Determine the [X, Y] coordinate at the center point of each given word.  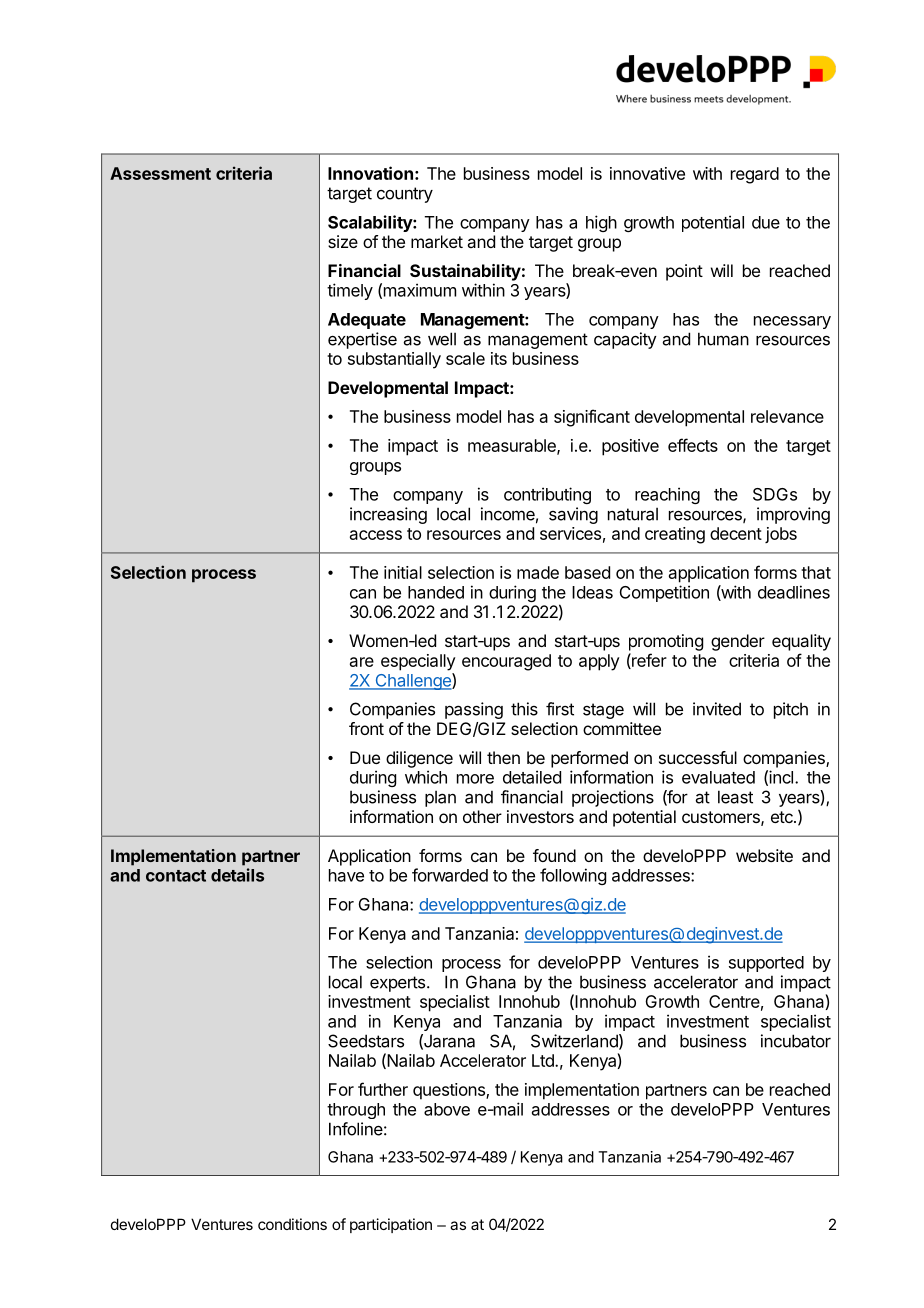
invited [717, 709]
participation [391, 1225]
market [437, 241]
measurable [513, 446]
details [237, 875]
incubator [796, 1041]
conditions [292, 1224]
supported [766, 964]
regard [755, 175]
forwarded [450, 875]
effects [693, 445]
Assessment [160, 173]
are [362, 662]
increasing [388, 515]
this [524, 709]
